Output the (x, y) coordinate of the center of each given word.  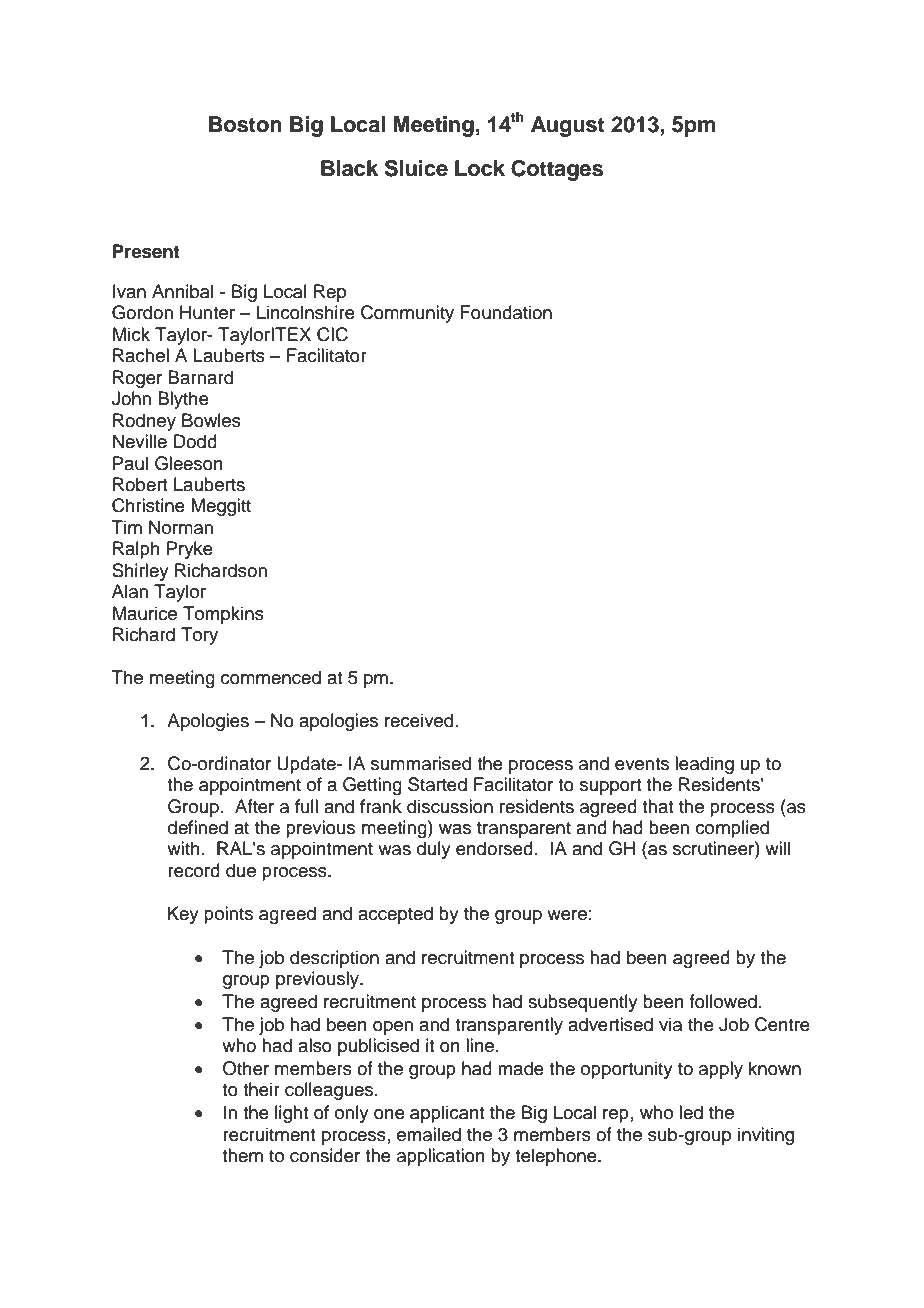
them (242, 1155)
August (568, 126)
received (419, 720)
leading (704, 765)
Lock (480, 168)
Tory (199, 636)
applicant (447, 1114)
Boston (245, 124)
